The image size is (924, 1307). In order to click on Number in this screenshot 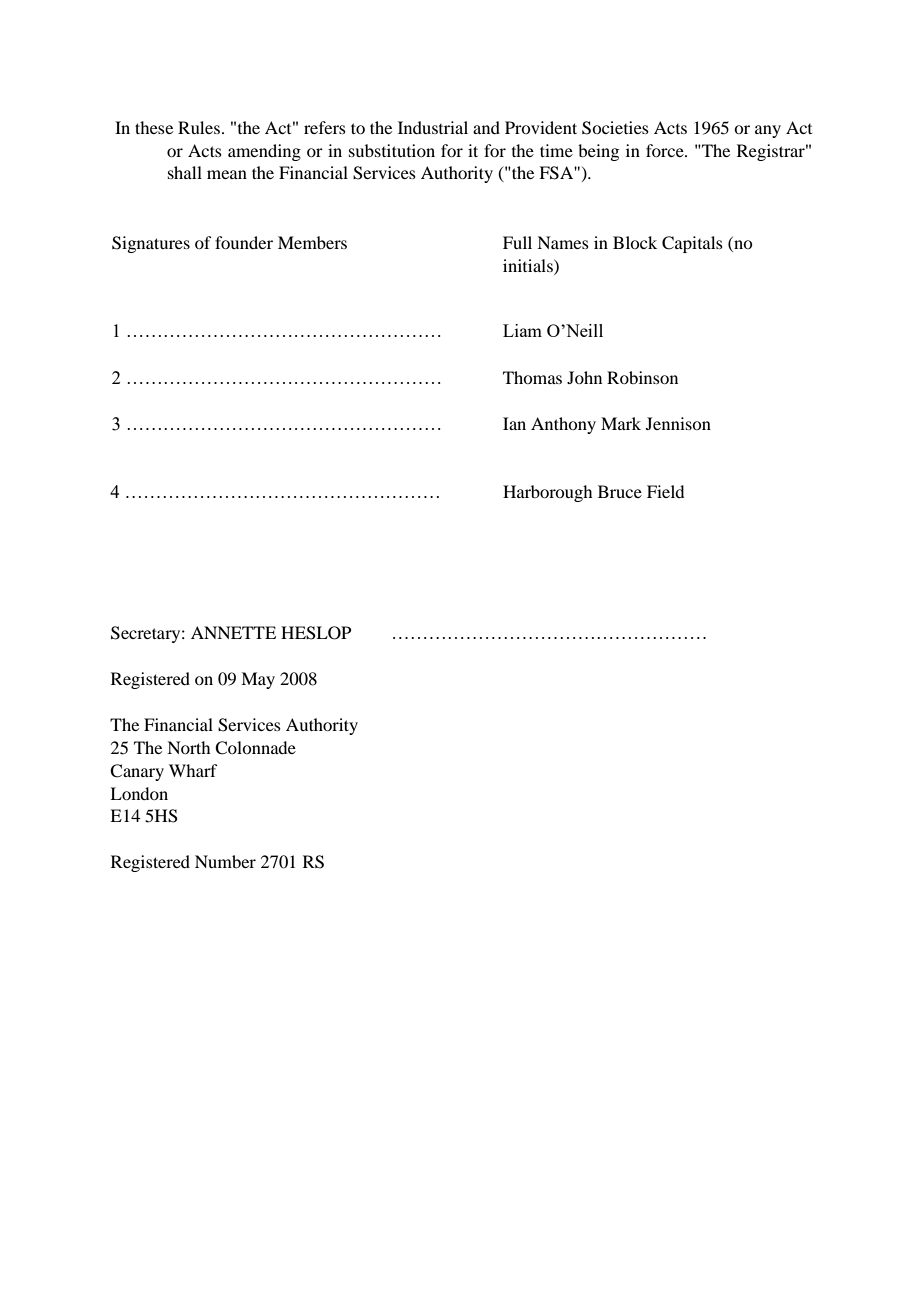, I will do `click(225, 861)`.
